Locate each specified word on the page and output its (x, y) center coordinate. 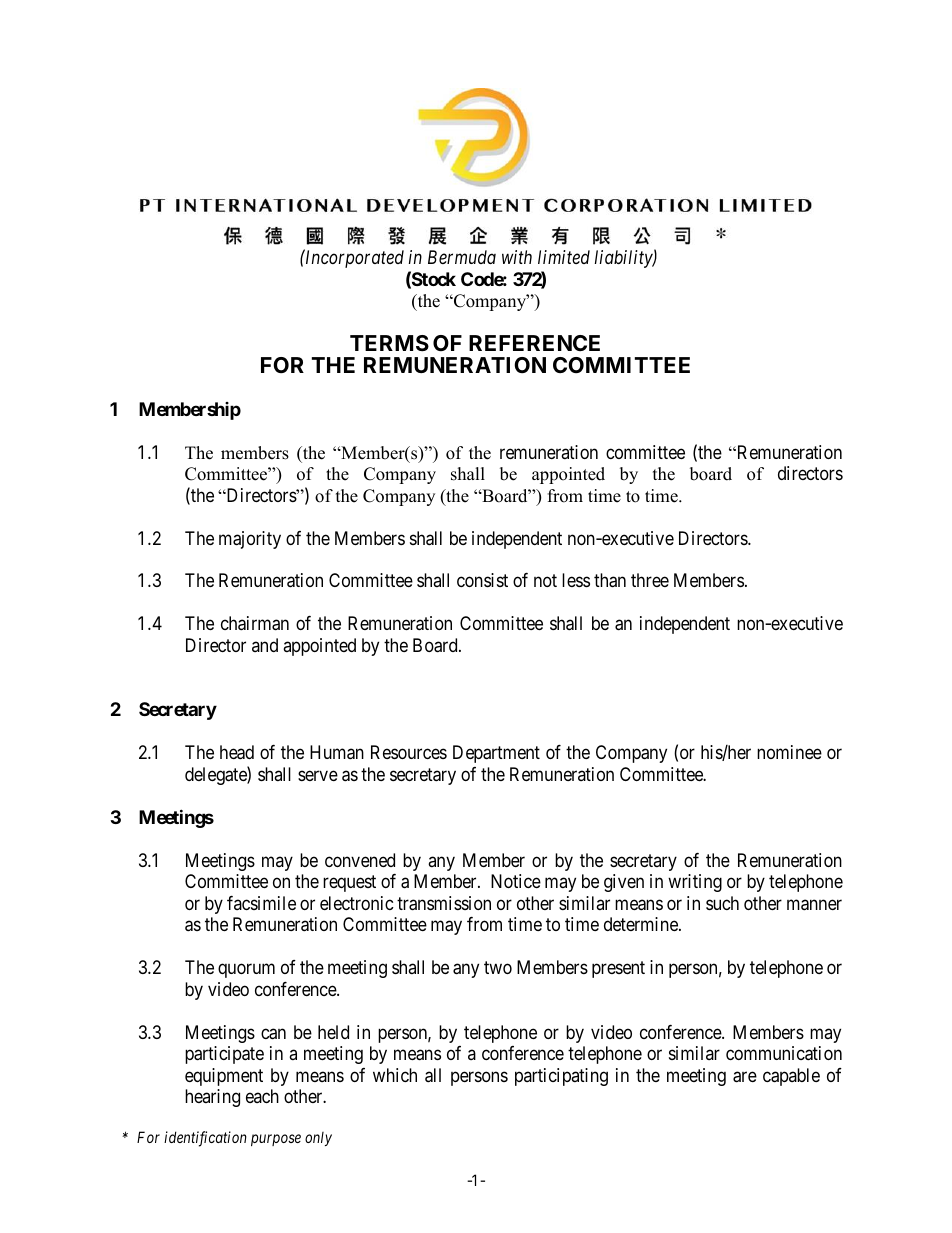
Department (496, 754)
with (517, 257)
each (262, 1096)
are (745, 1077)
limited (564, 257)
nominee (789, 752)
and (265, 645)
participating (561, 1077)
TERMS (389, 343)
